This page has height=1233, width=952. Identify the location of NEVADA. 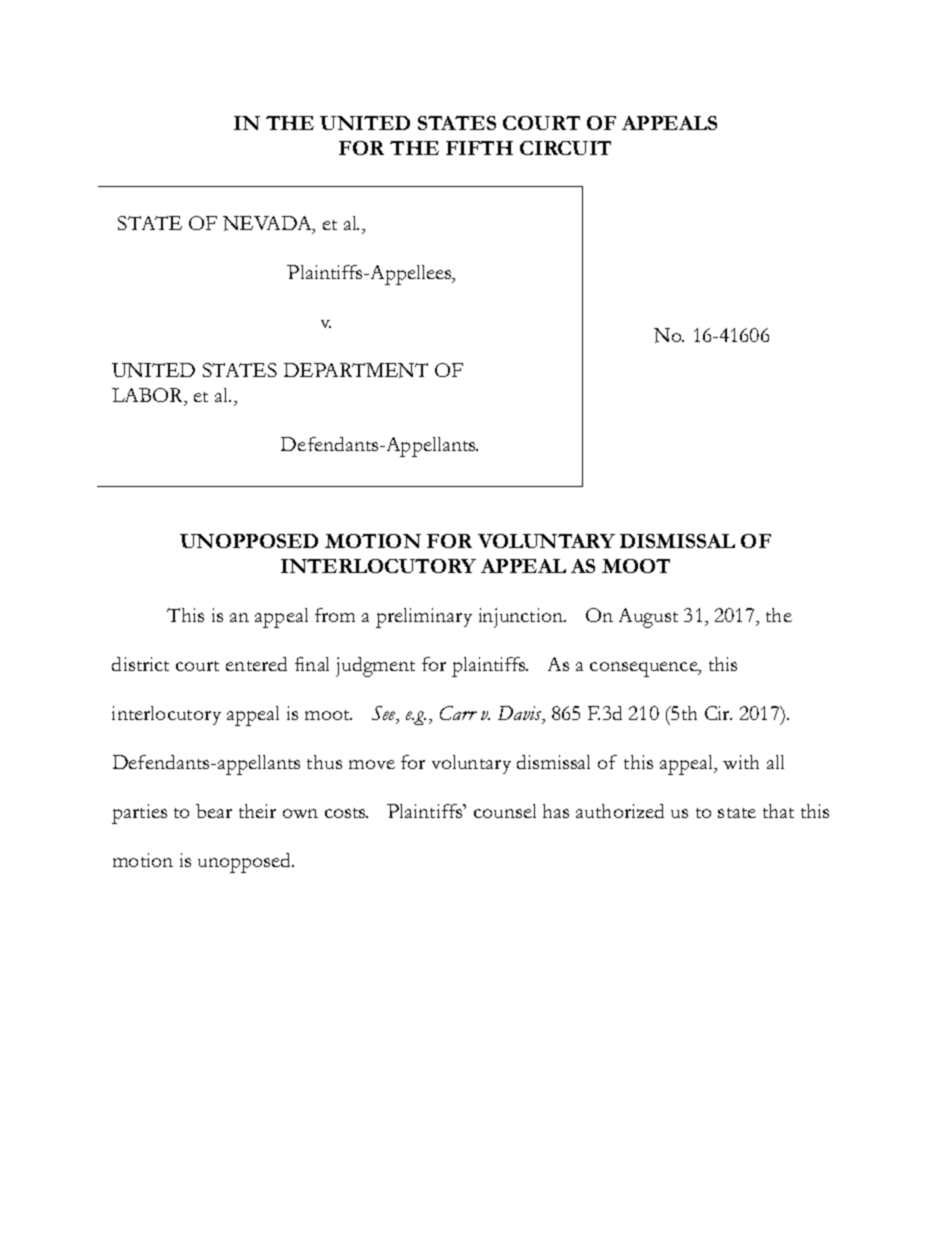
(268, 224).
